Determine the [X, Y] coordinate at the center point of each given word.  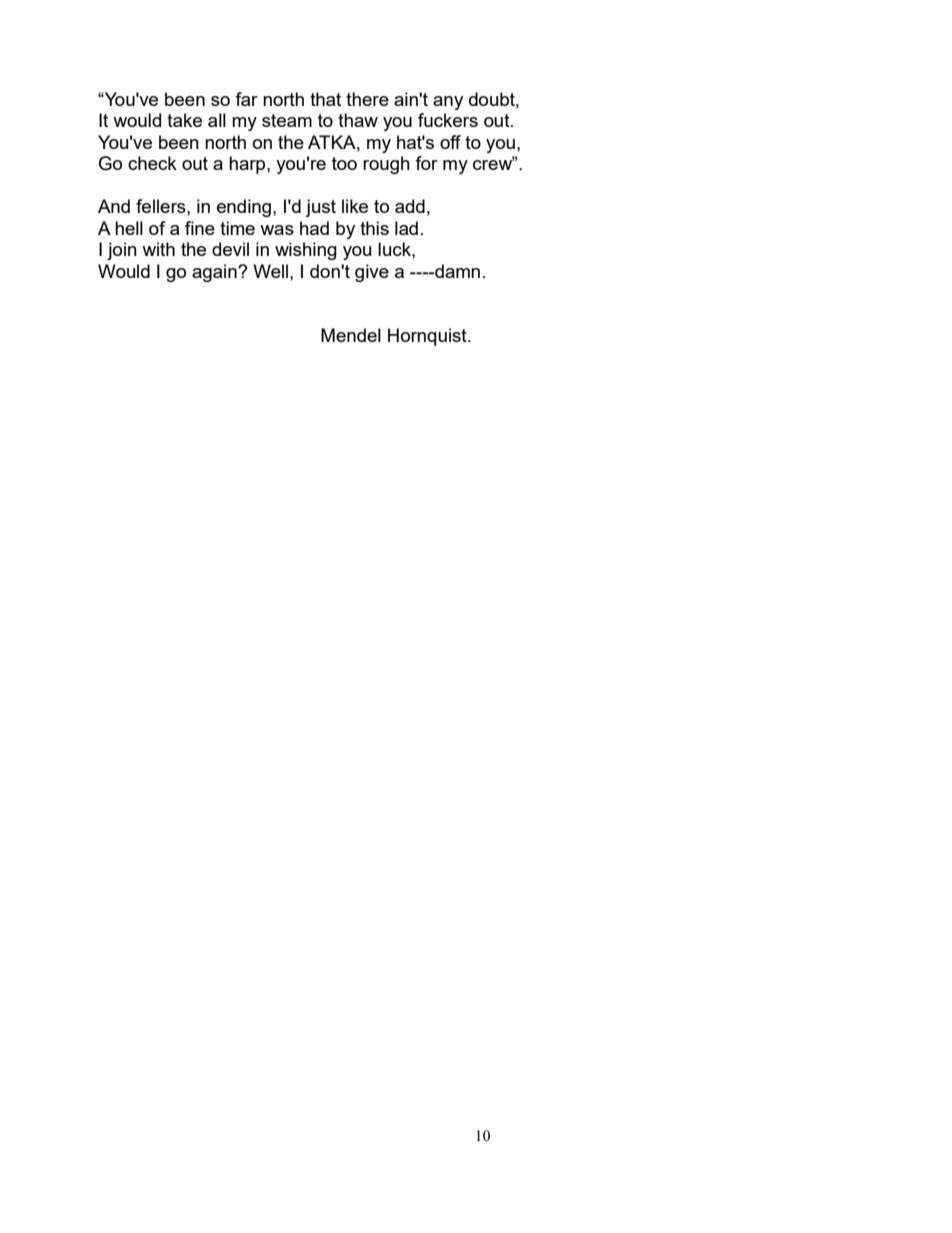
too [344, 163]
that [325, 99]
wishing [306, 251]
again [215, 273]
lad [406, 228]
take [184, 120]
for [426, 163]
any [448, 103]
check [152, 163]
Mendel [351, 335]
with [158, 249]
